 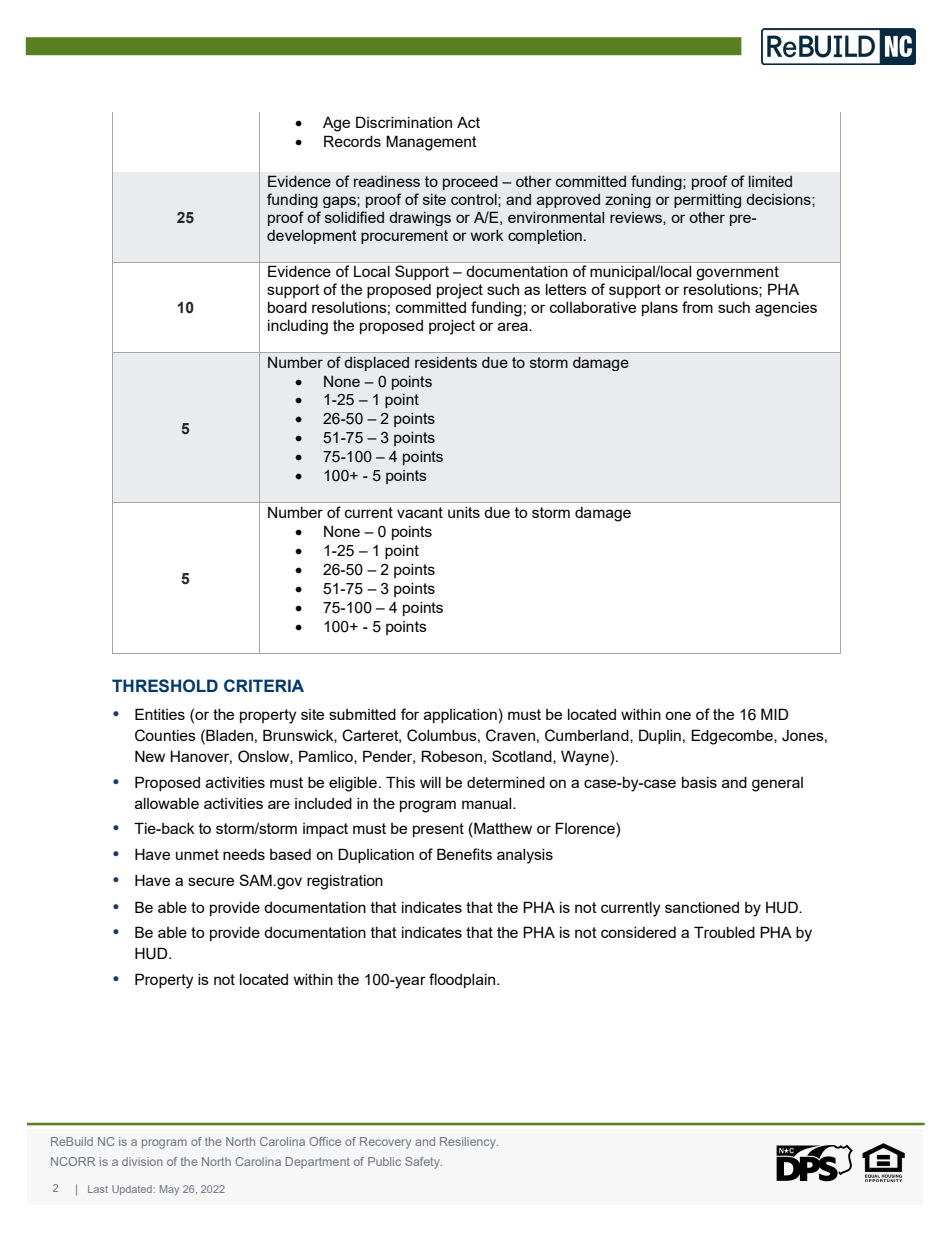 What do you see at coordinates (340, 202) in the screenshot?
I see `gaps` at bounding box center [340, 202].
